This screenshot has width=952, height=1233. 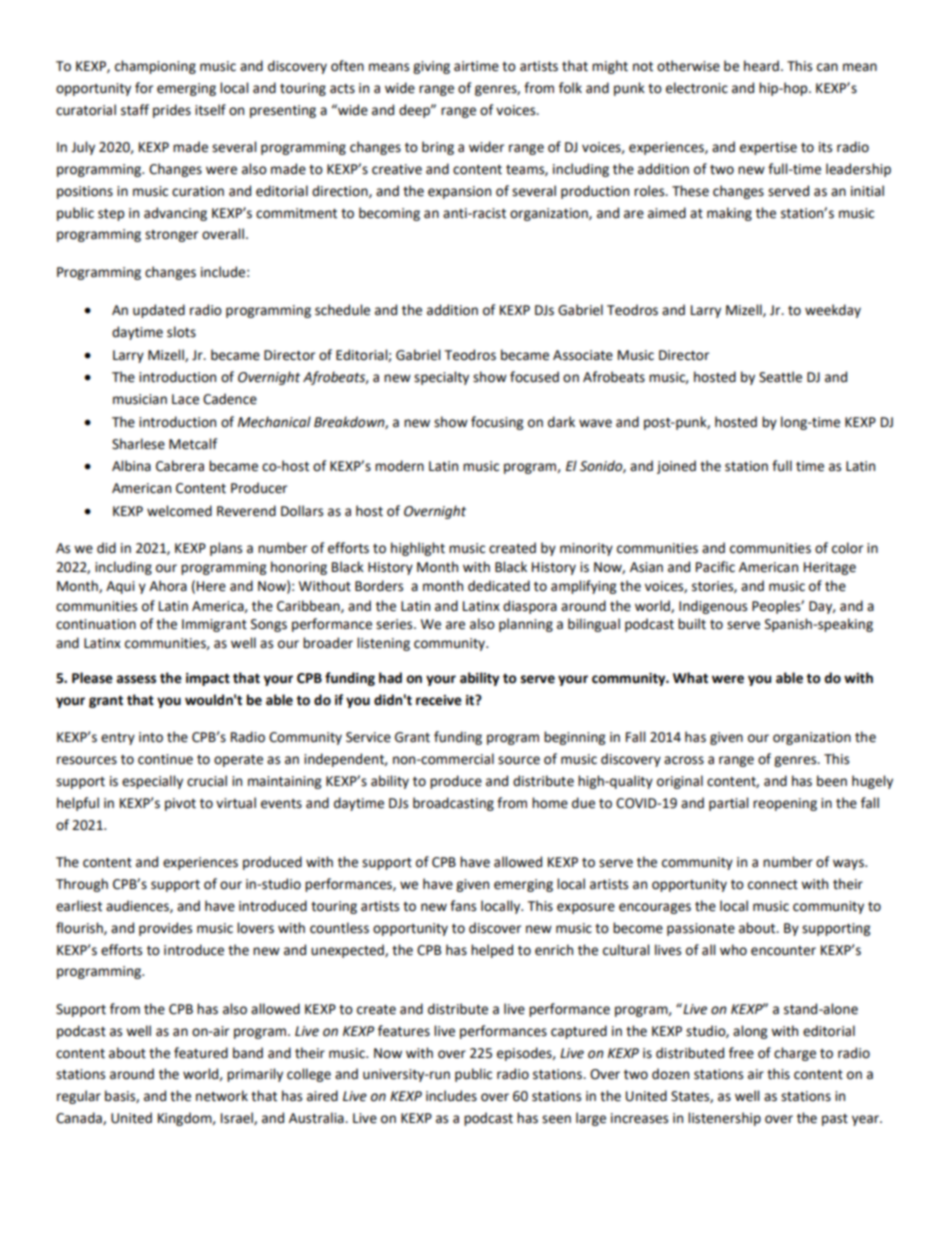 I want to click on What, so click(x=690, y=678).
